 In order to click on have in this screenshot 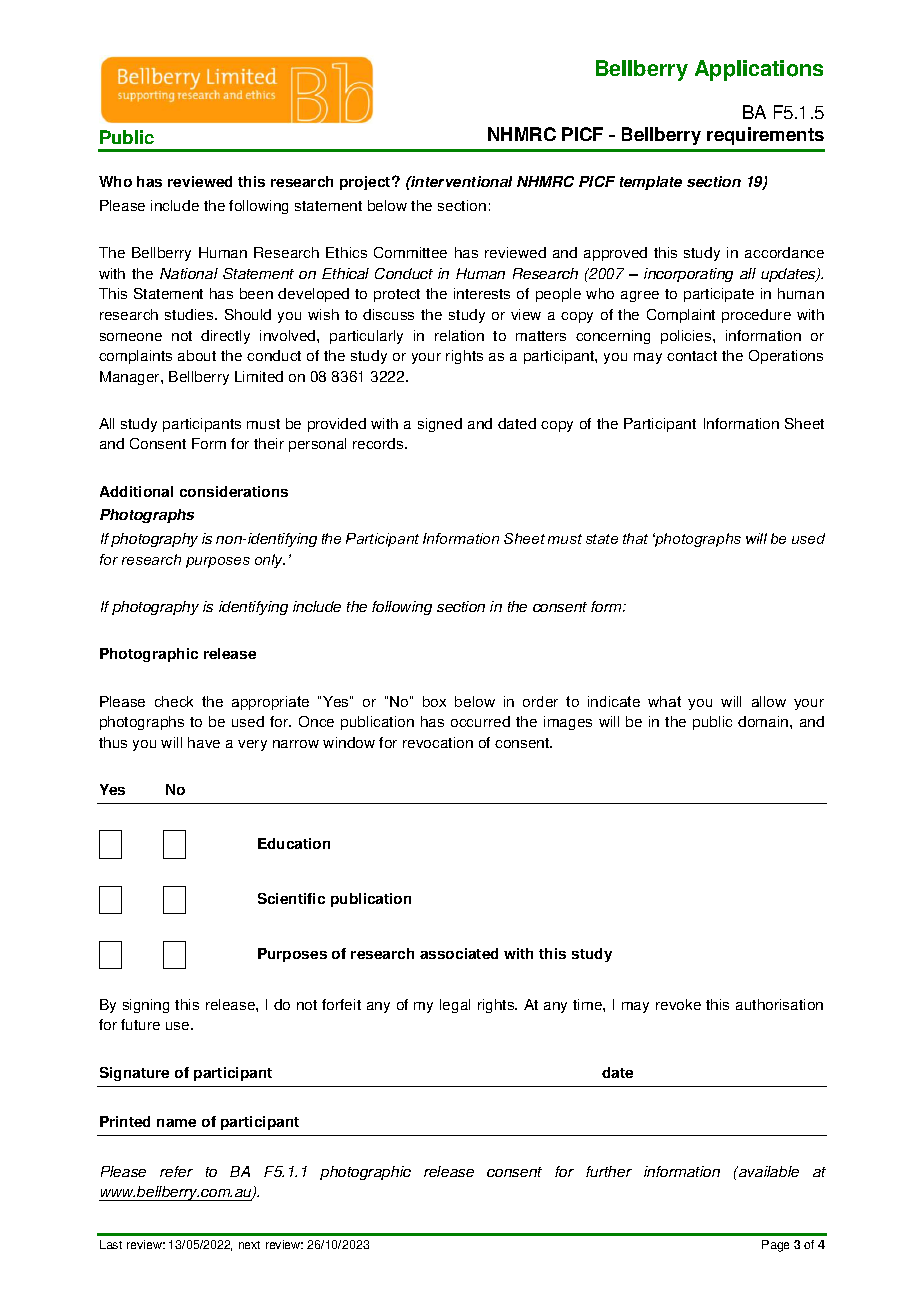, I will do `click(204, 742)`.
